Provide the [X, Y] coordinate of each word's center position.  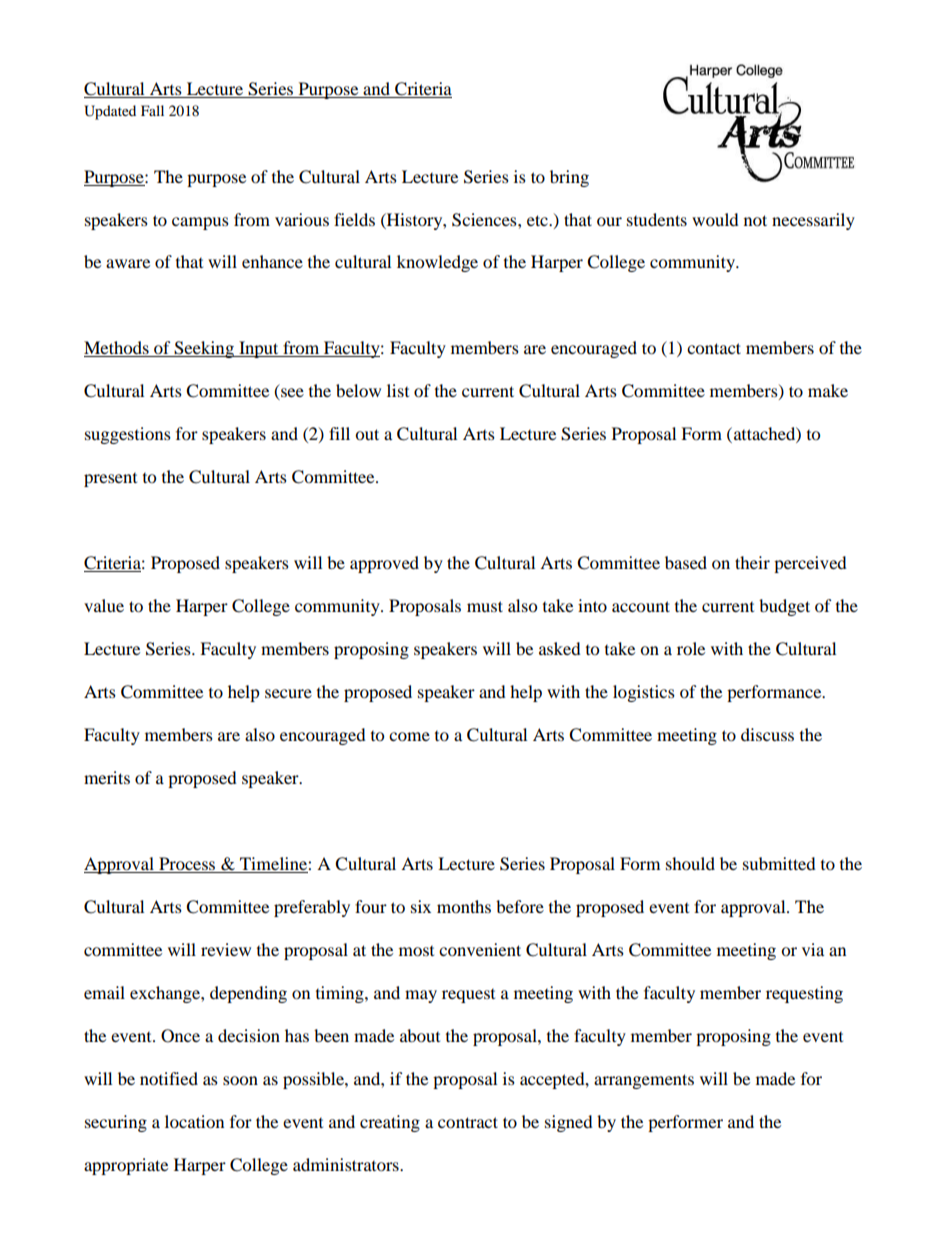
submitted [779, 863]
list [398, 390]
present [110, 480]
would [715, 219]
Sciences [485, 220]
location [194, 1121]
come [409, 736]
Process [187, 865]
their [752, 562]
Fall [152, 110]
